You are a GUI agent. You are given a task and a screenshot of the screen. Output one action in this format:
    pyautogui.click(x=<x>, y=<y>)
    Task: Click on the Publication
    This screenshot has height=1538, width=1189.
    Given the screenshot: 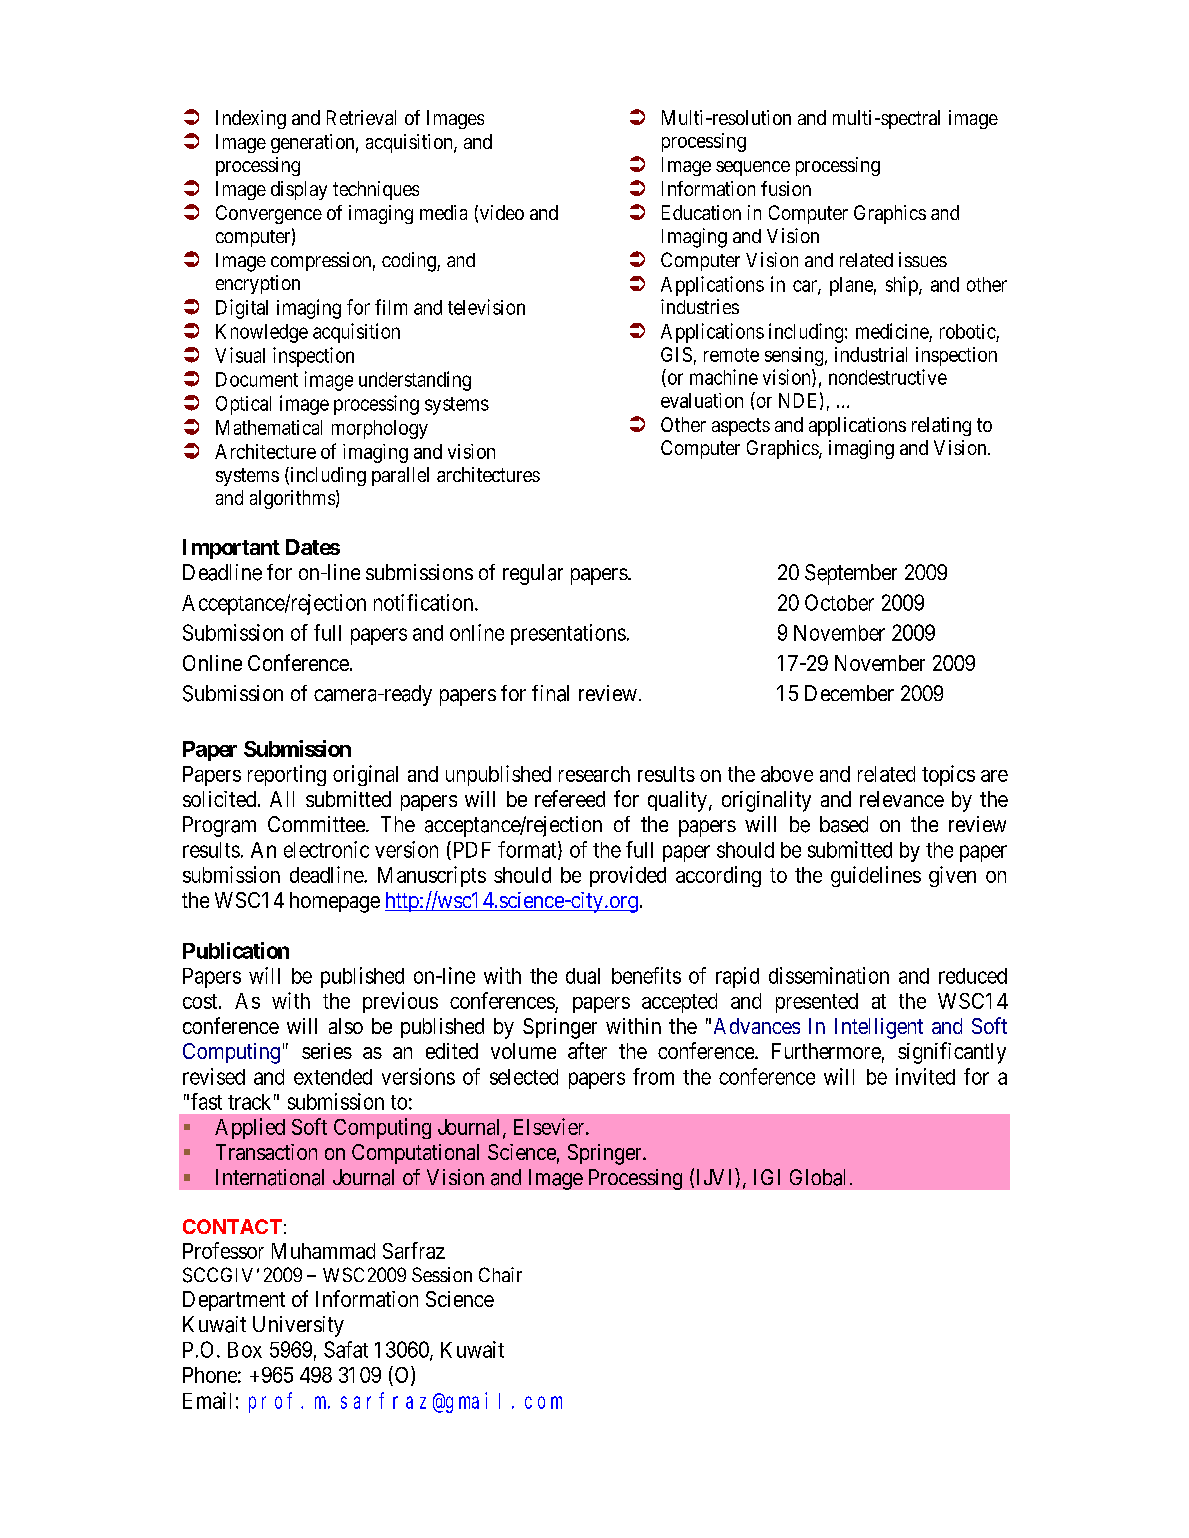 What is the action you would take?
    pyautogui.click(x=236, y=950)
